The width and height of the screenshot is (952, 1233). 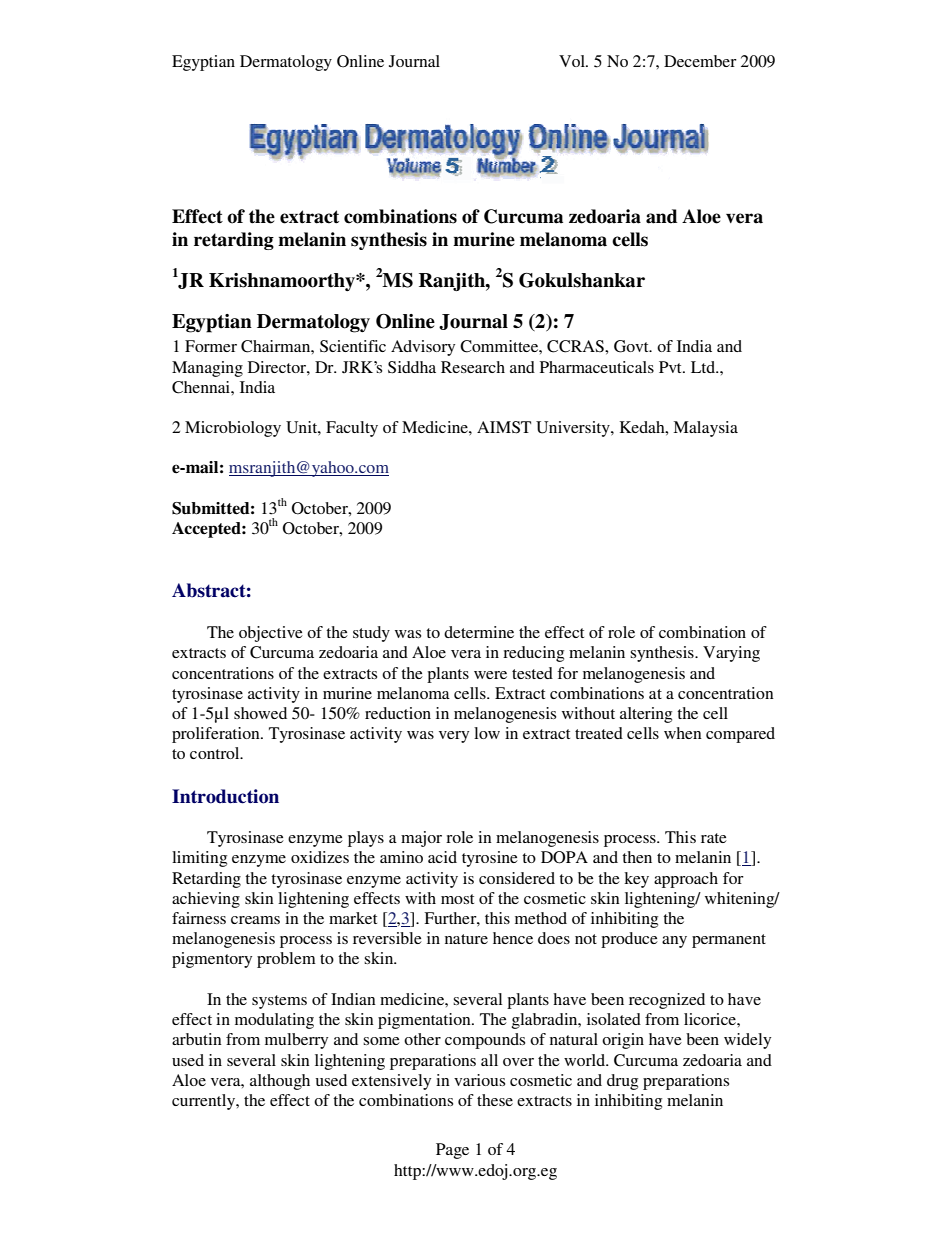 What do you see at coordinates (731, 654) in the screenshot?
I see `Varying` at bounding box center [731, 654].
